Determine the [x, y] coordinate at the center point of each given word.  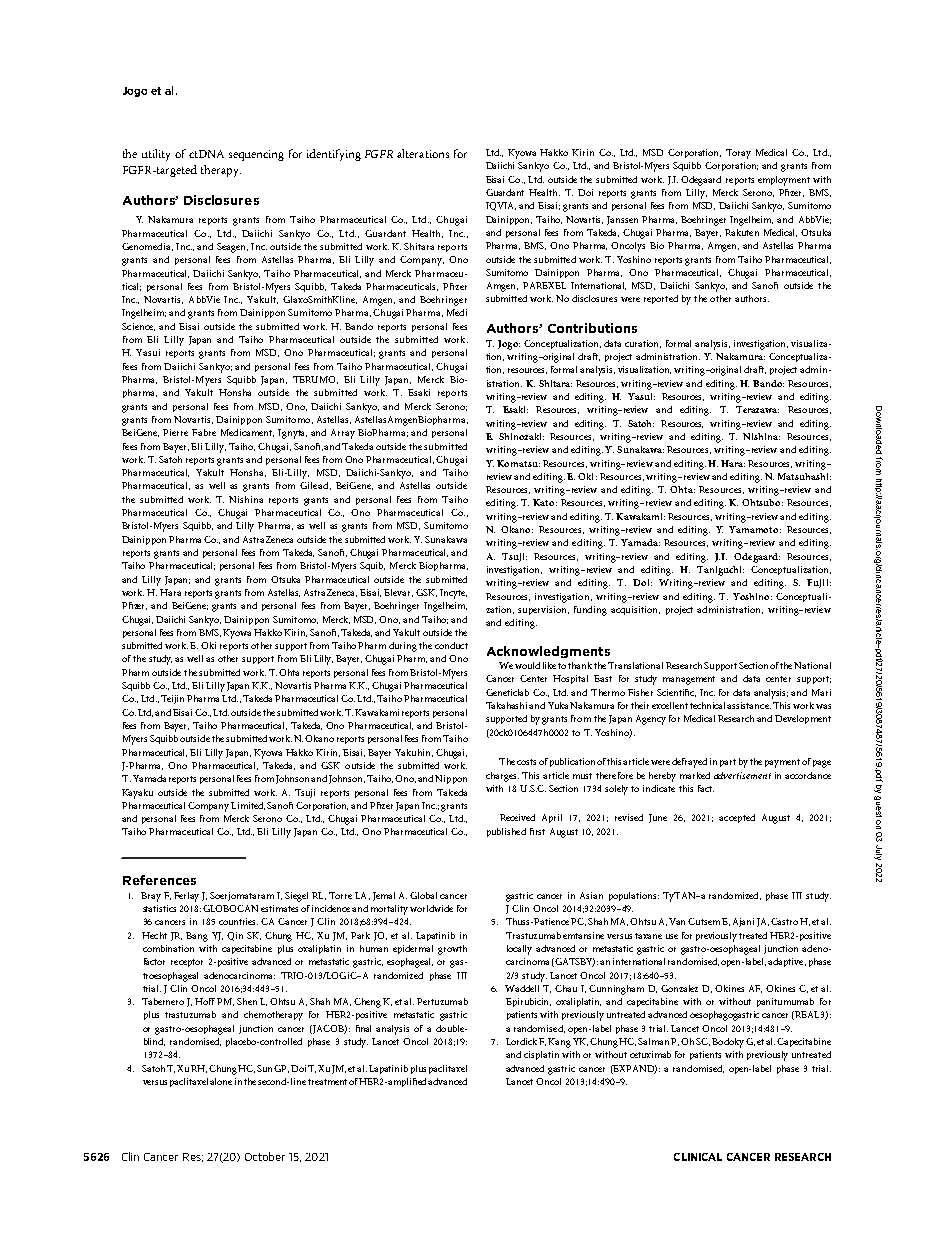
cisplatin [541, 1055]
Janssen [622, 220]
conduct [451, 645]
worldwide [431, 908]
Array [343, 434]
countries [238, 921]
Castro [784, 921]
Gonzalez [679, 988]
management [689, 680]
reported [661, 299]
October [265, 1156]
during [403, 647]
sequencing [256, 155]
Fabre [204, 432]
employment [784, 181]
